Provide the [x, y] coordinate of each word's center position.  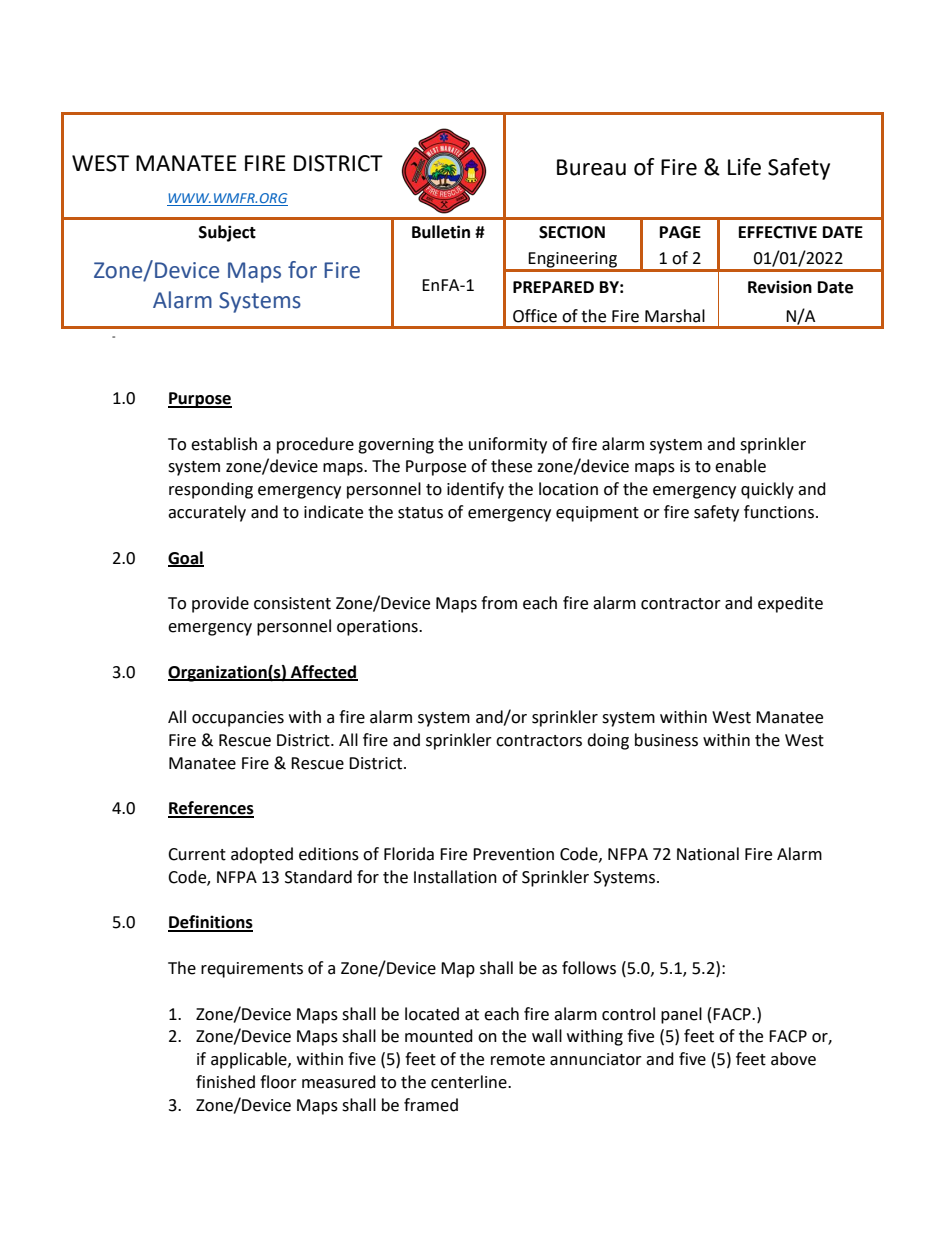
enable [740, 466]
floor [278, 1082]
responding [211, 490]
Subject [227, 233]
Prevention [513, 854]
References [211, 809]
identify [475, 490]
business [666, 740]
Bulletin [441, 232]
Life [744, 167]
